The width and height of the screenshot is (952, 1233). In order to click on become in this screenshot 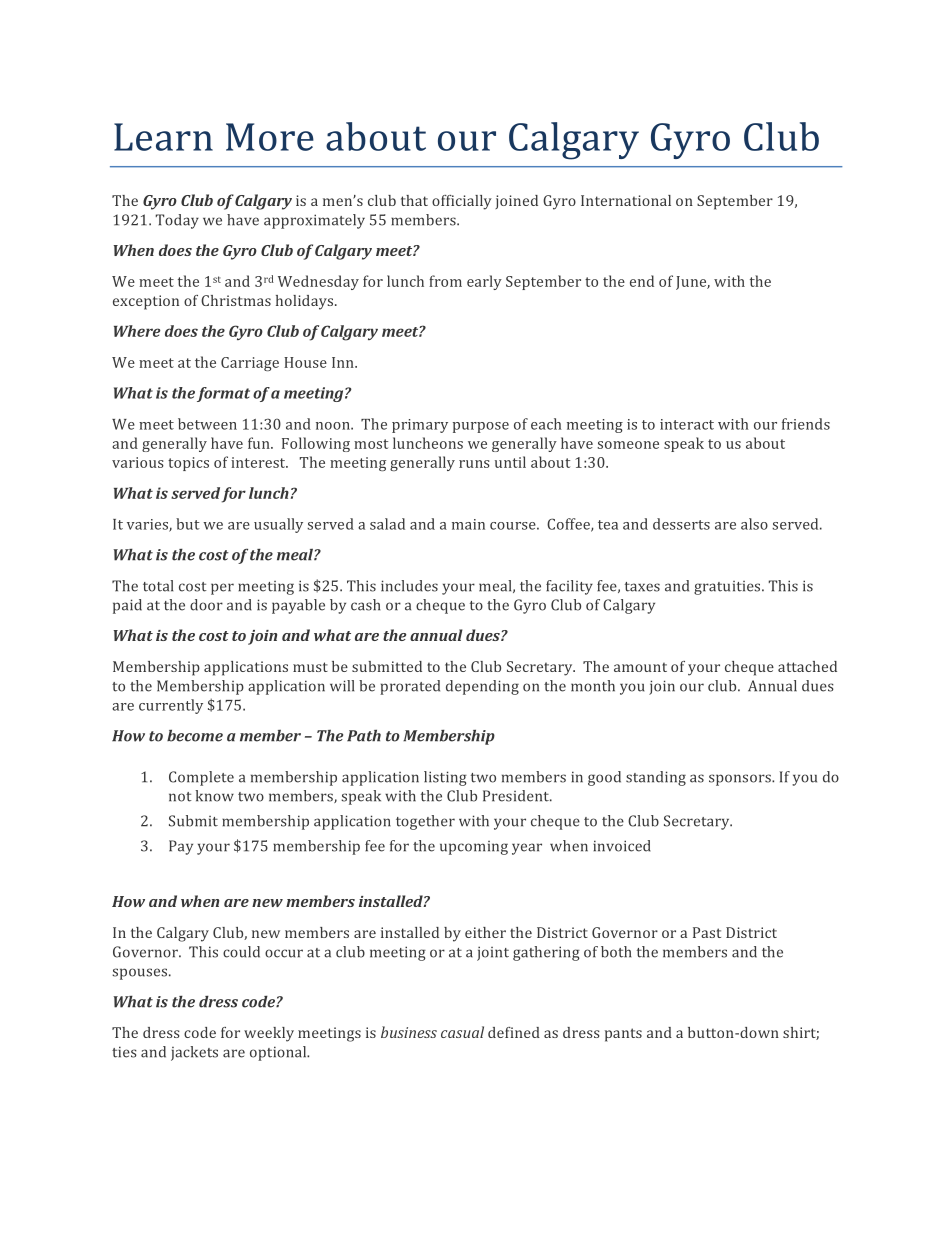, I will do `click(195, 735)`.
